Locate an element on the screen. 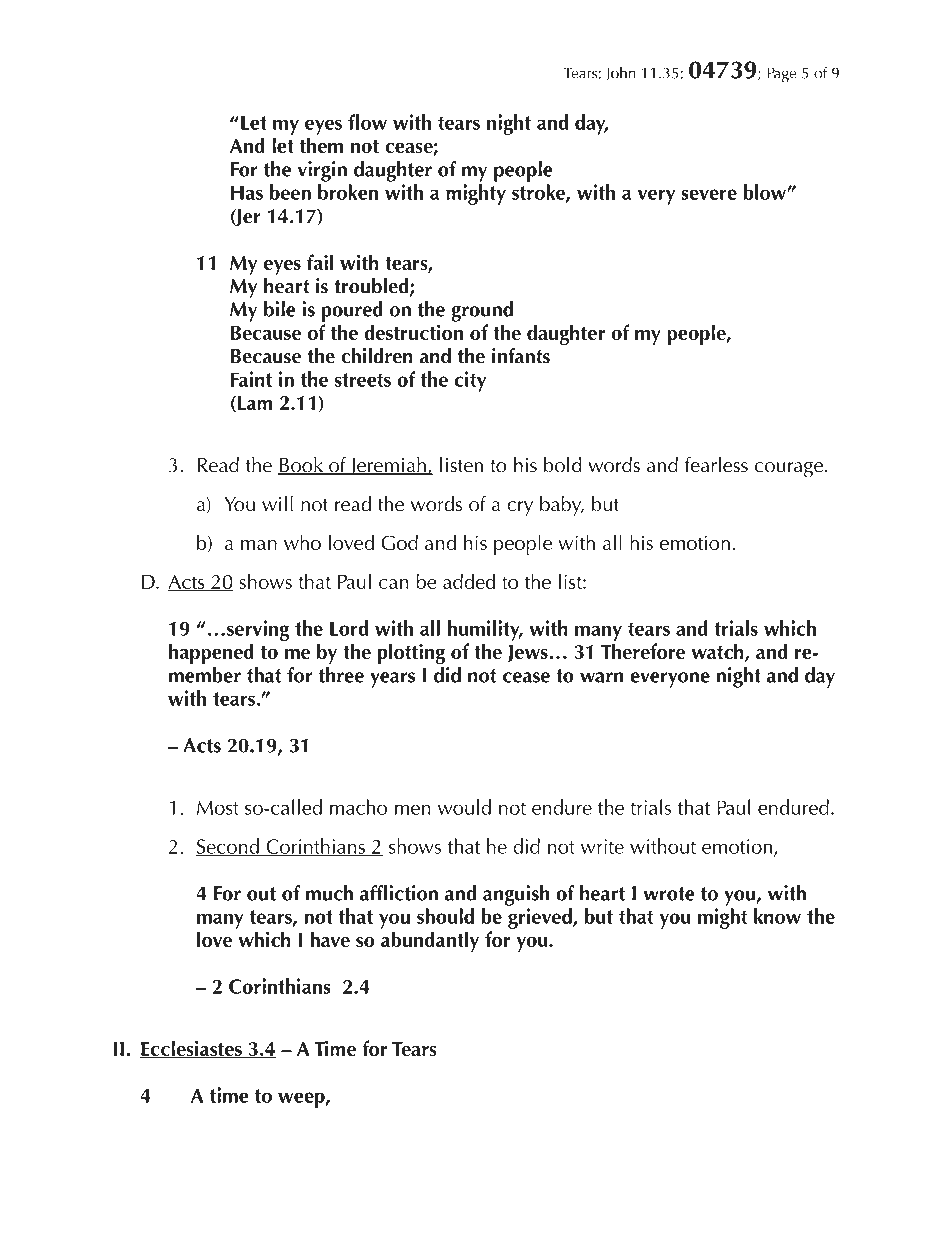 The height and width of the screenshot is (1233, 952). ground is located at coordinates (482, 311).
